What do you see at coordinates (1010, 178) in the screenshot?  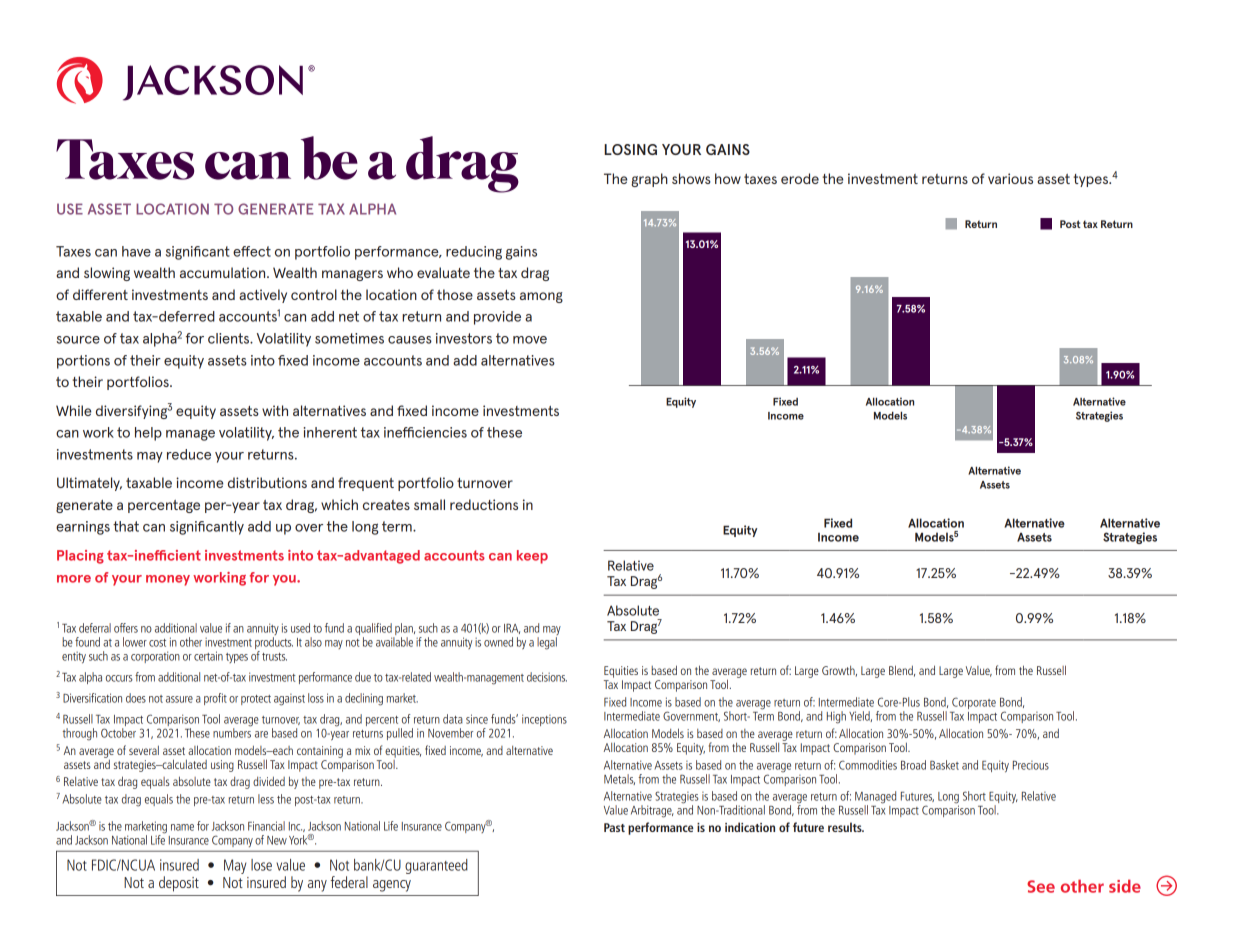 I see `various` at bounding box center [1010, 178].
